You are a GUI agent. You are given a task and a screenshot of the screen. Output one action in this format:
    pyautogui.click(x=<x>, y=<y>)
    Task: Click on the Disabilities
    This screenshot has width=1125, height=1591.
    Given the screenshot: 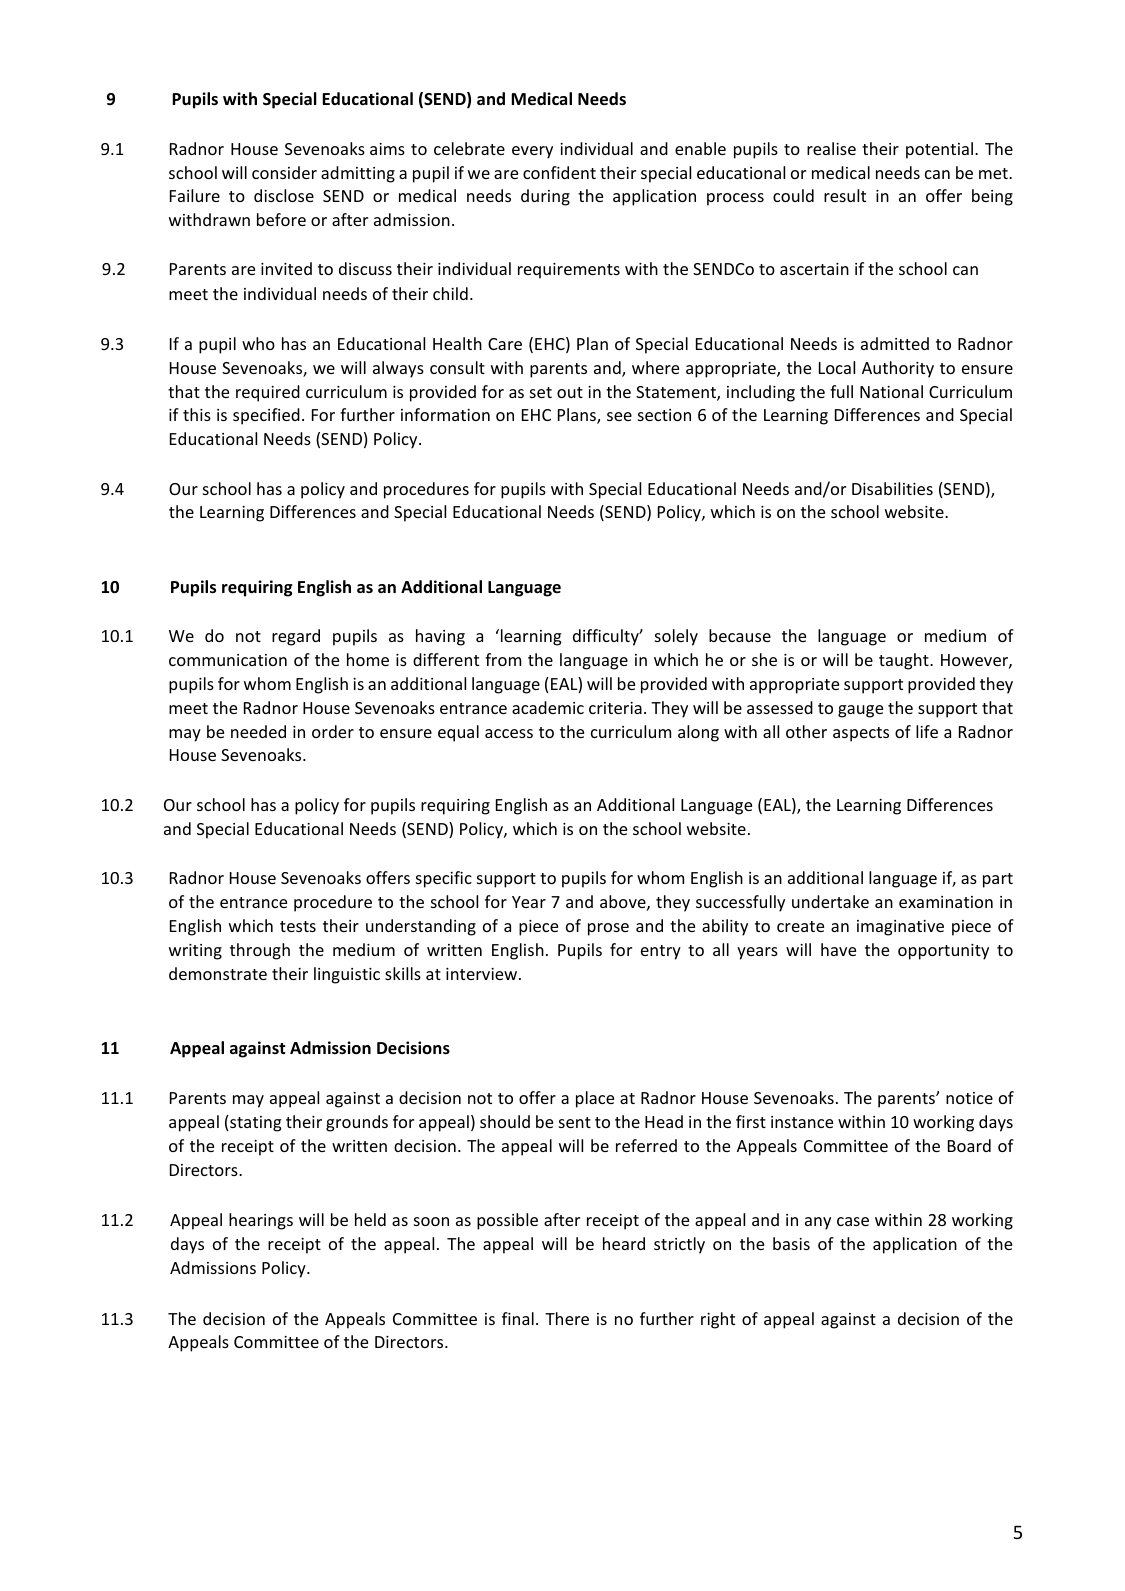 What is the action you would take?
    pyautogui.click(x=892, y=488)
